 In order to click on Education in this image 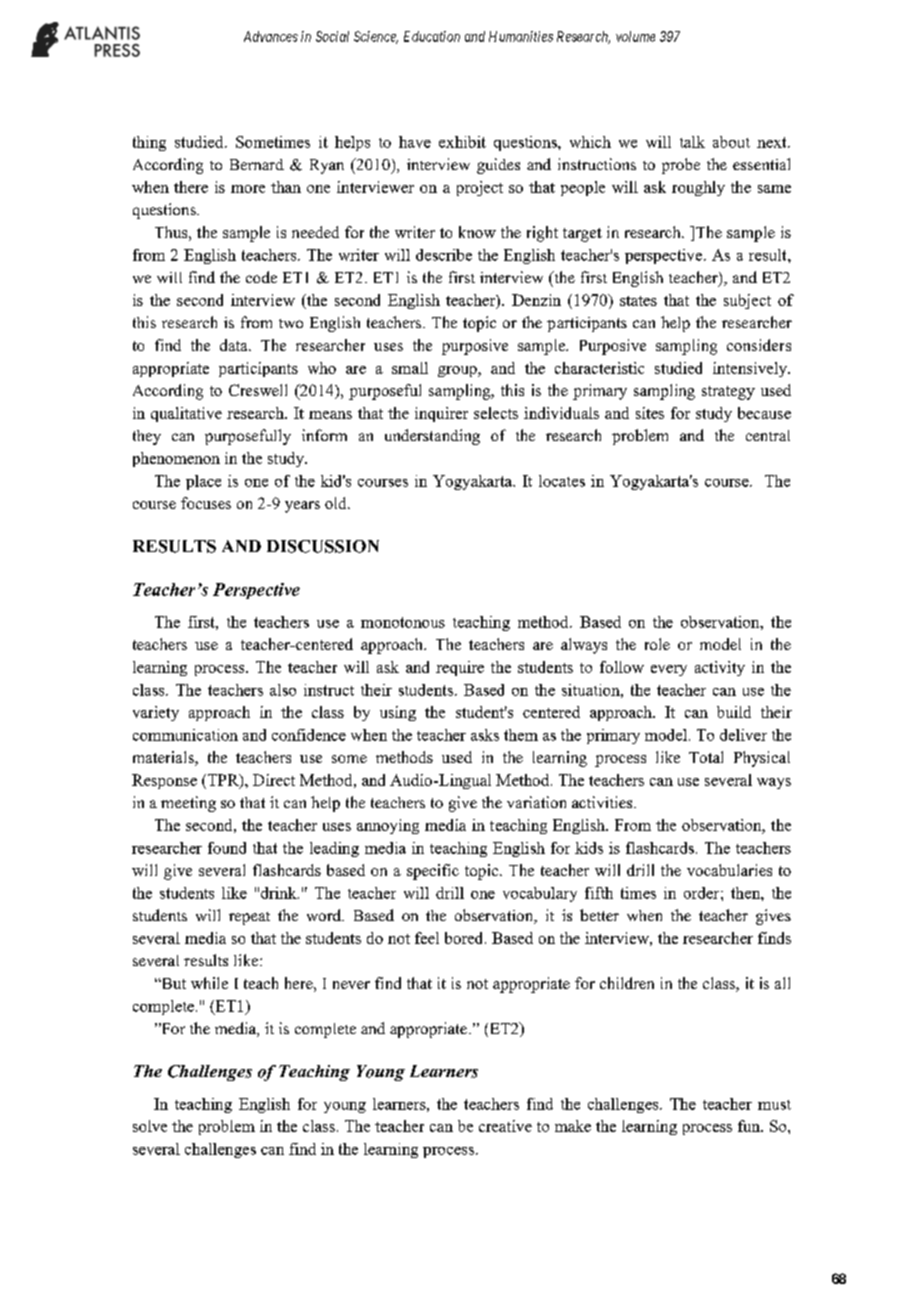, I will do `click(432, 36)`.
